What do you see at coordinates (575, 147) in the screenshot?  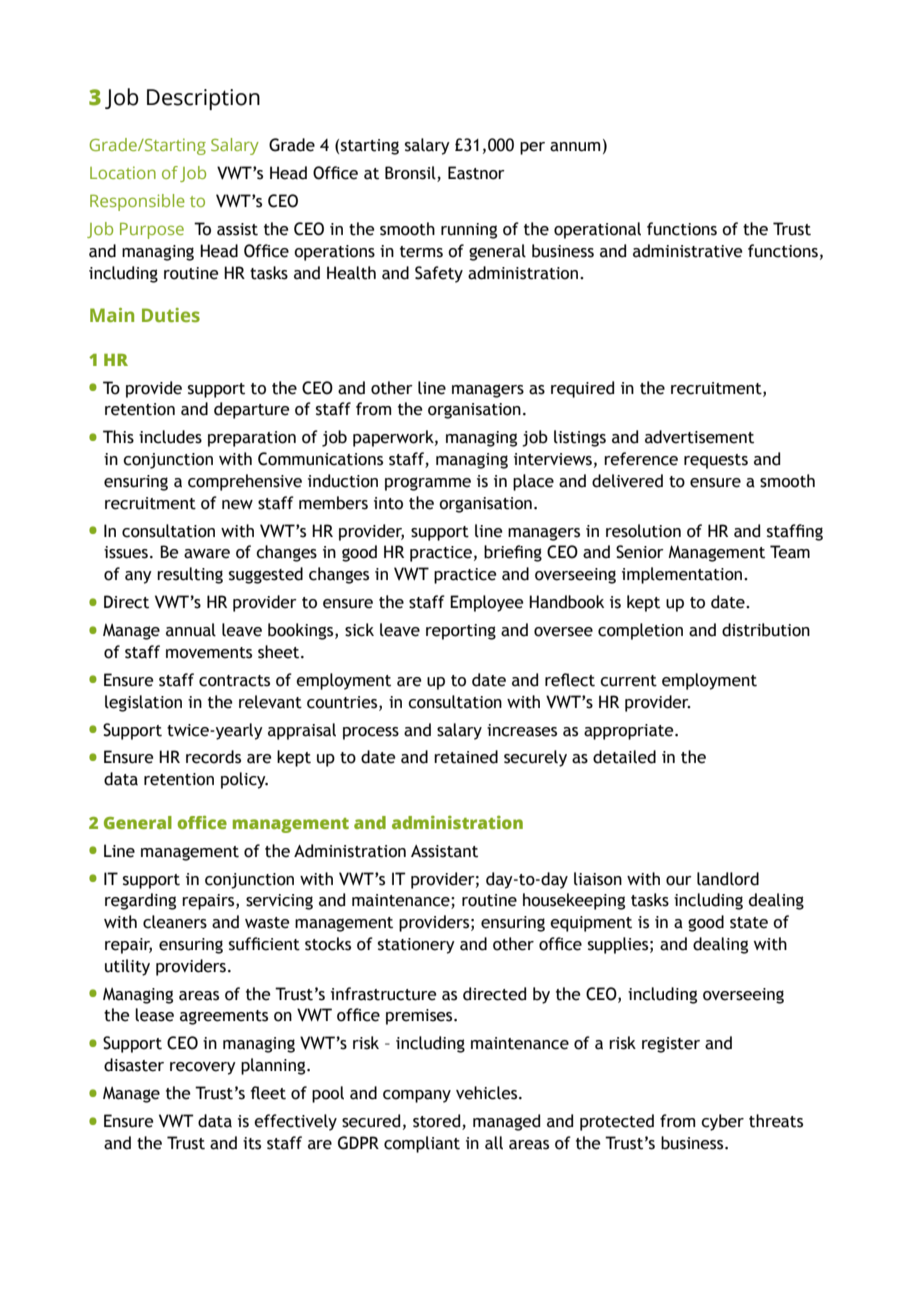 I see `annum` at bounding box center [575, 147].
